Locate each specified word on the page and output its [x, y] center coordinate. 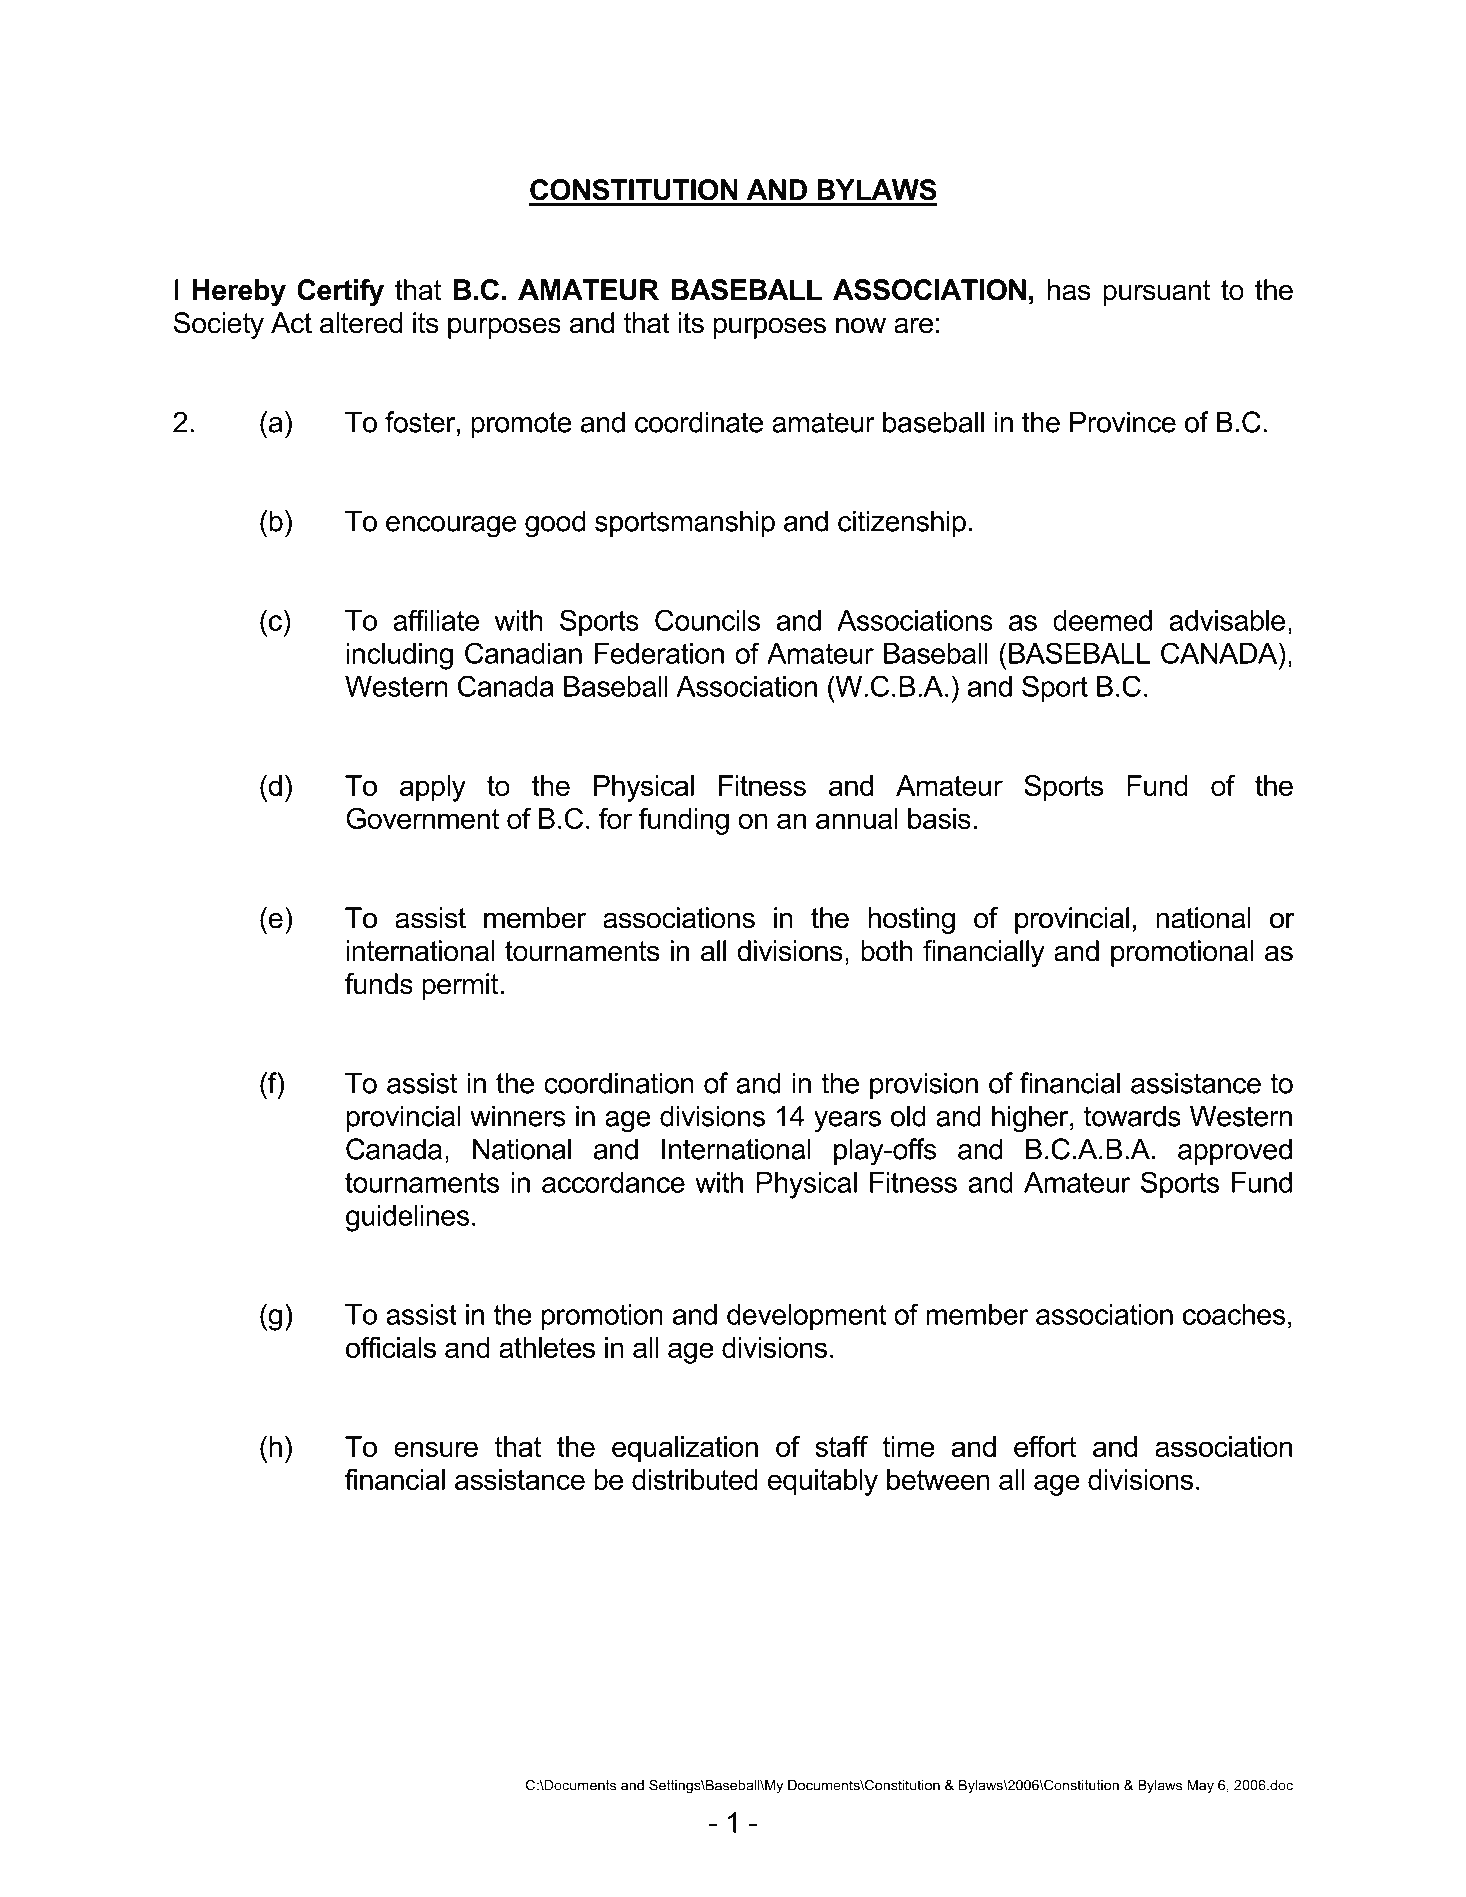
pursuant [1157, 293]
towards [1132, 1116]
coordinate [699, 422]
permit [460, 986]
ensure [436, 1449]
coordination [619, 1083]
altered [361, 323]
